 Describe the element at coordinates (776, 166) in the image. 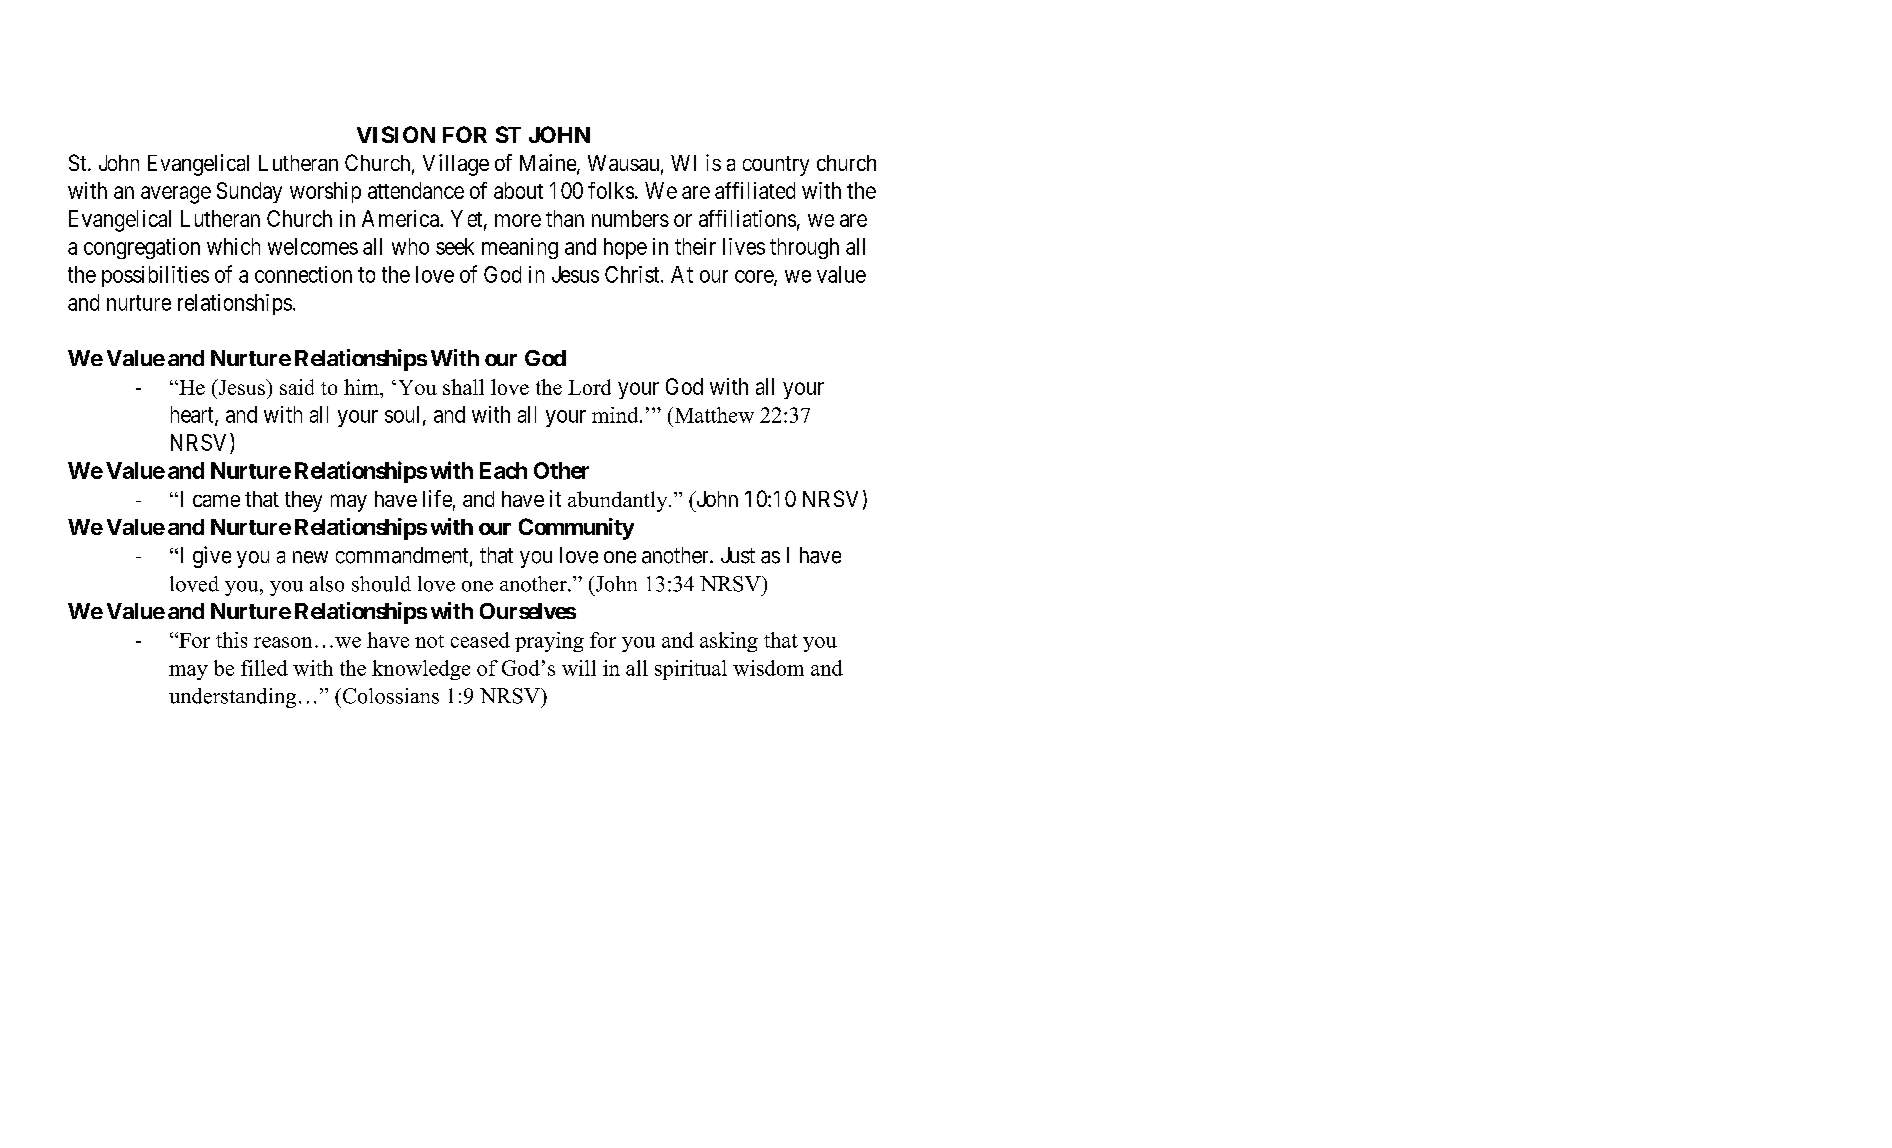

I see `country` at that location.
